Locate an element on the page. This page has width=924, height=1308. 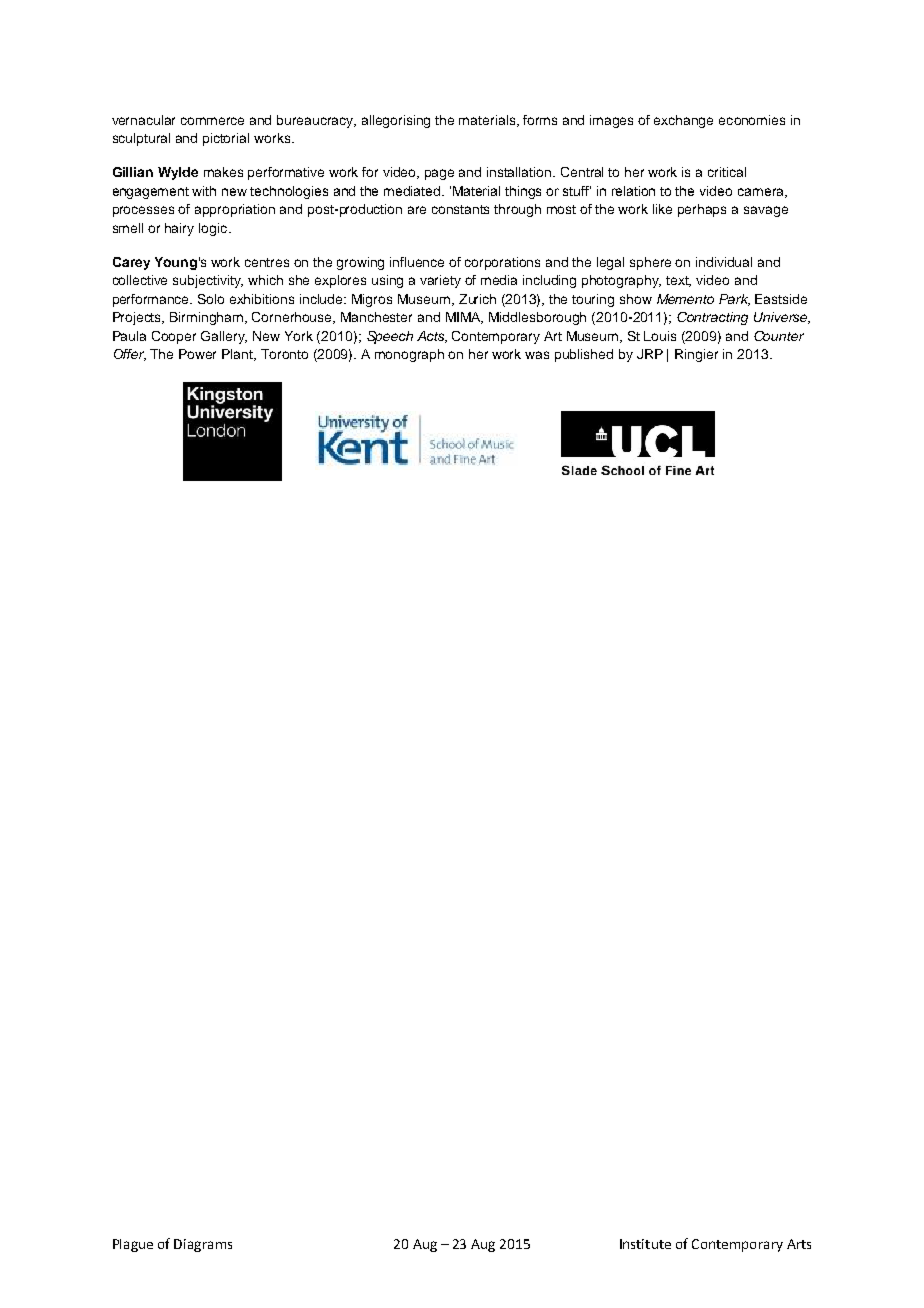
Arts is located at coordinates (799, 1244).
